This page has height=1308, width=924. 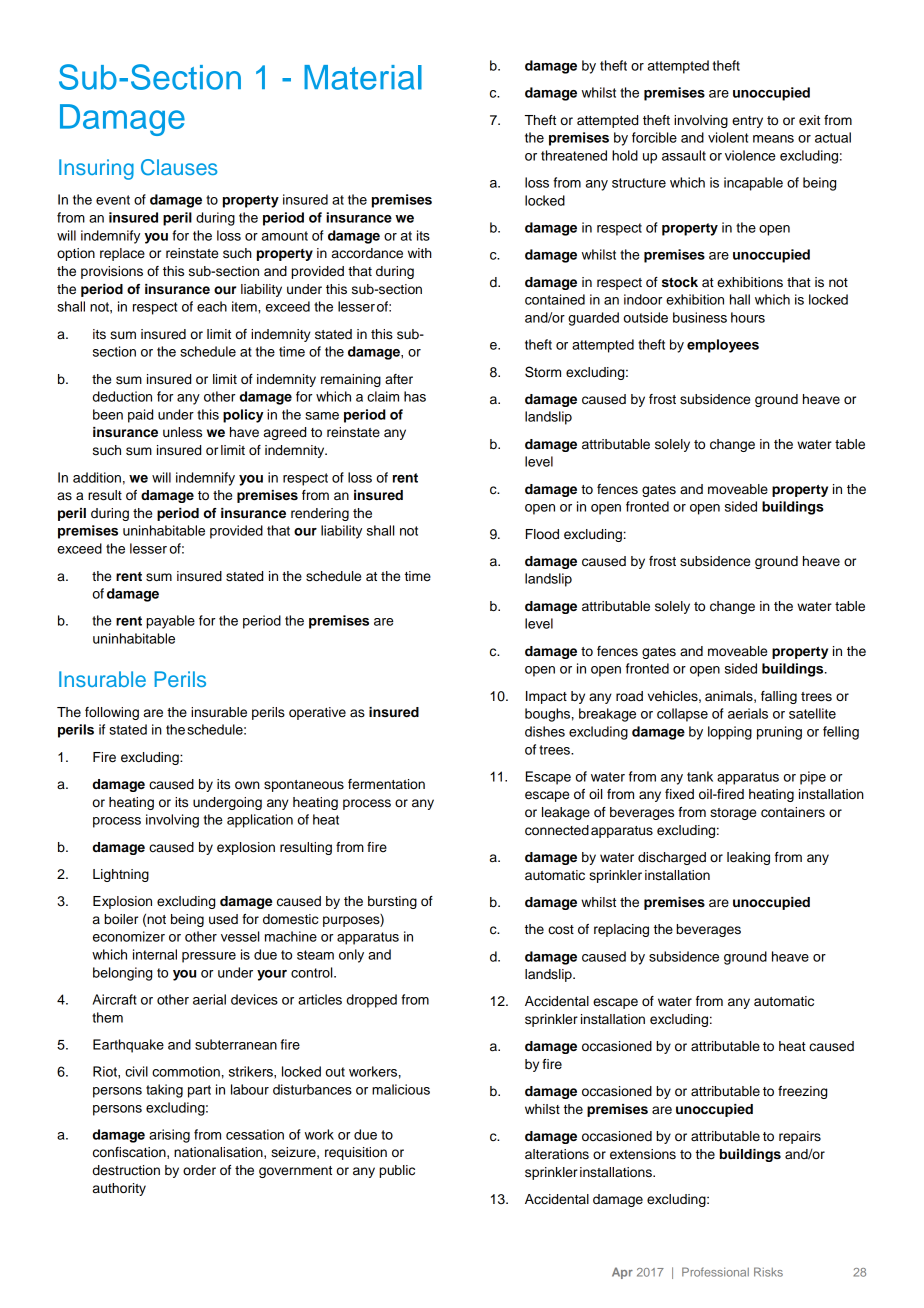 I want to click on bursting, so click(x=392, y=902).
